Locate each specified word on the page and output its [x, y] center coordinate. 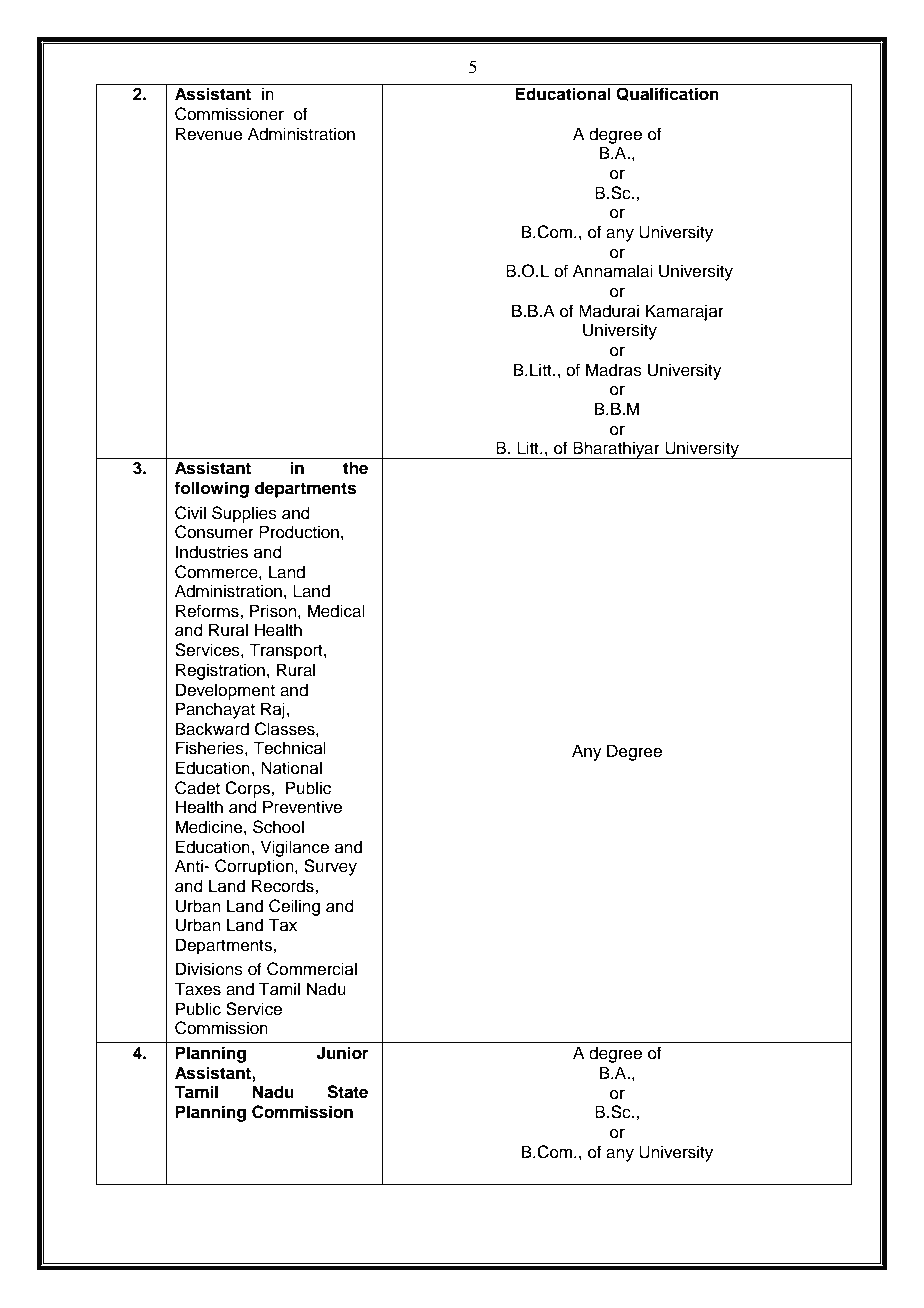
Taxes [197, 989]
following [211, 489]
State [347, 1092]
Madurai [609, 311]
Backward [212, 729]
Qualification [667, 94]
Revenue [209, 134]
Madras [614, 370]
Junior [342, 1053]
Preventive [302, 807]
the [355, 468]
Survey [330, 867]
